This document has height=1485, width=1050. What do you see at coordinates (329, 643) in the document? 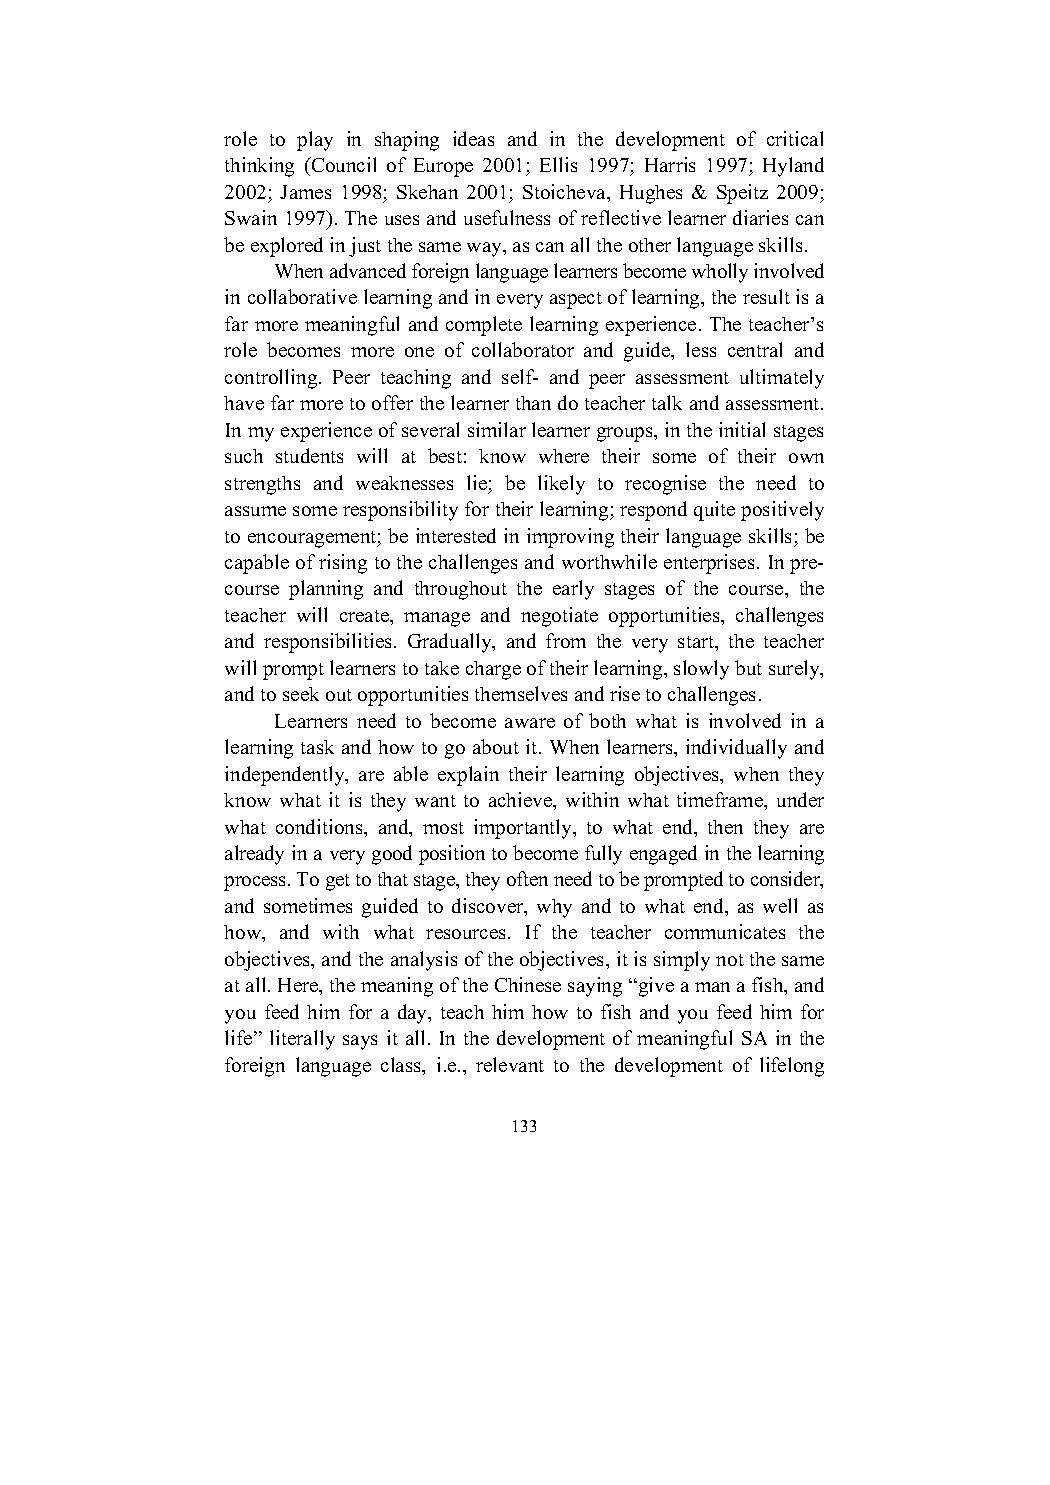
I see `responsibilities` at bounding box center [329, 643].
